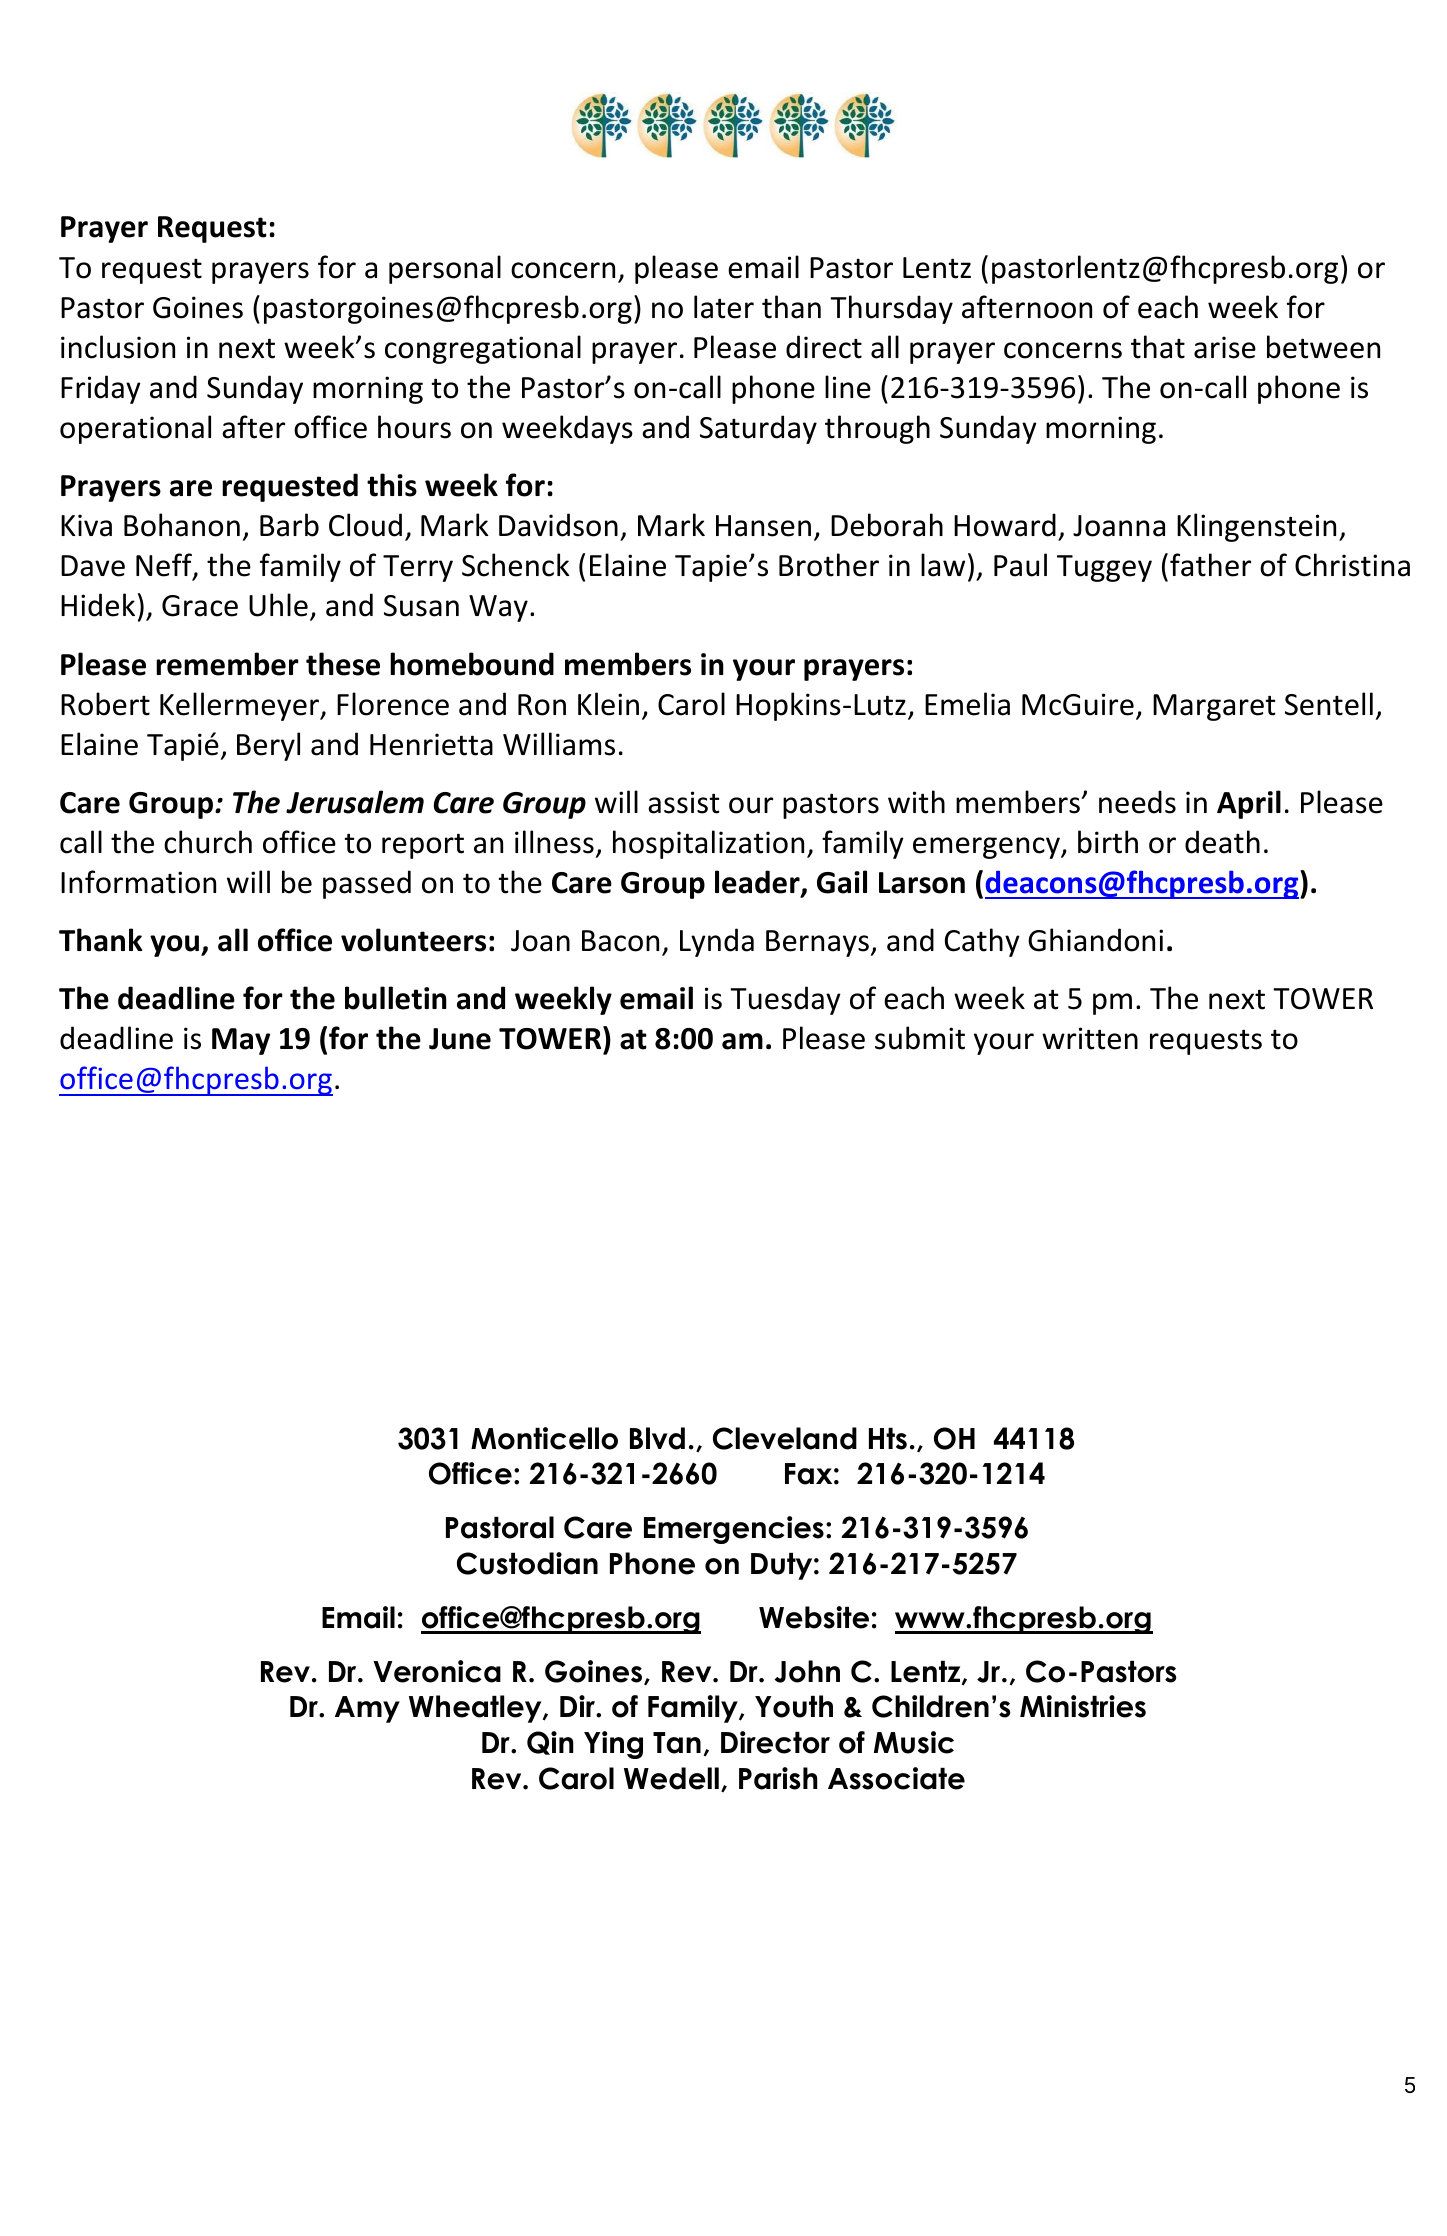  I want to click on inclusion, so click(118, 347).
